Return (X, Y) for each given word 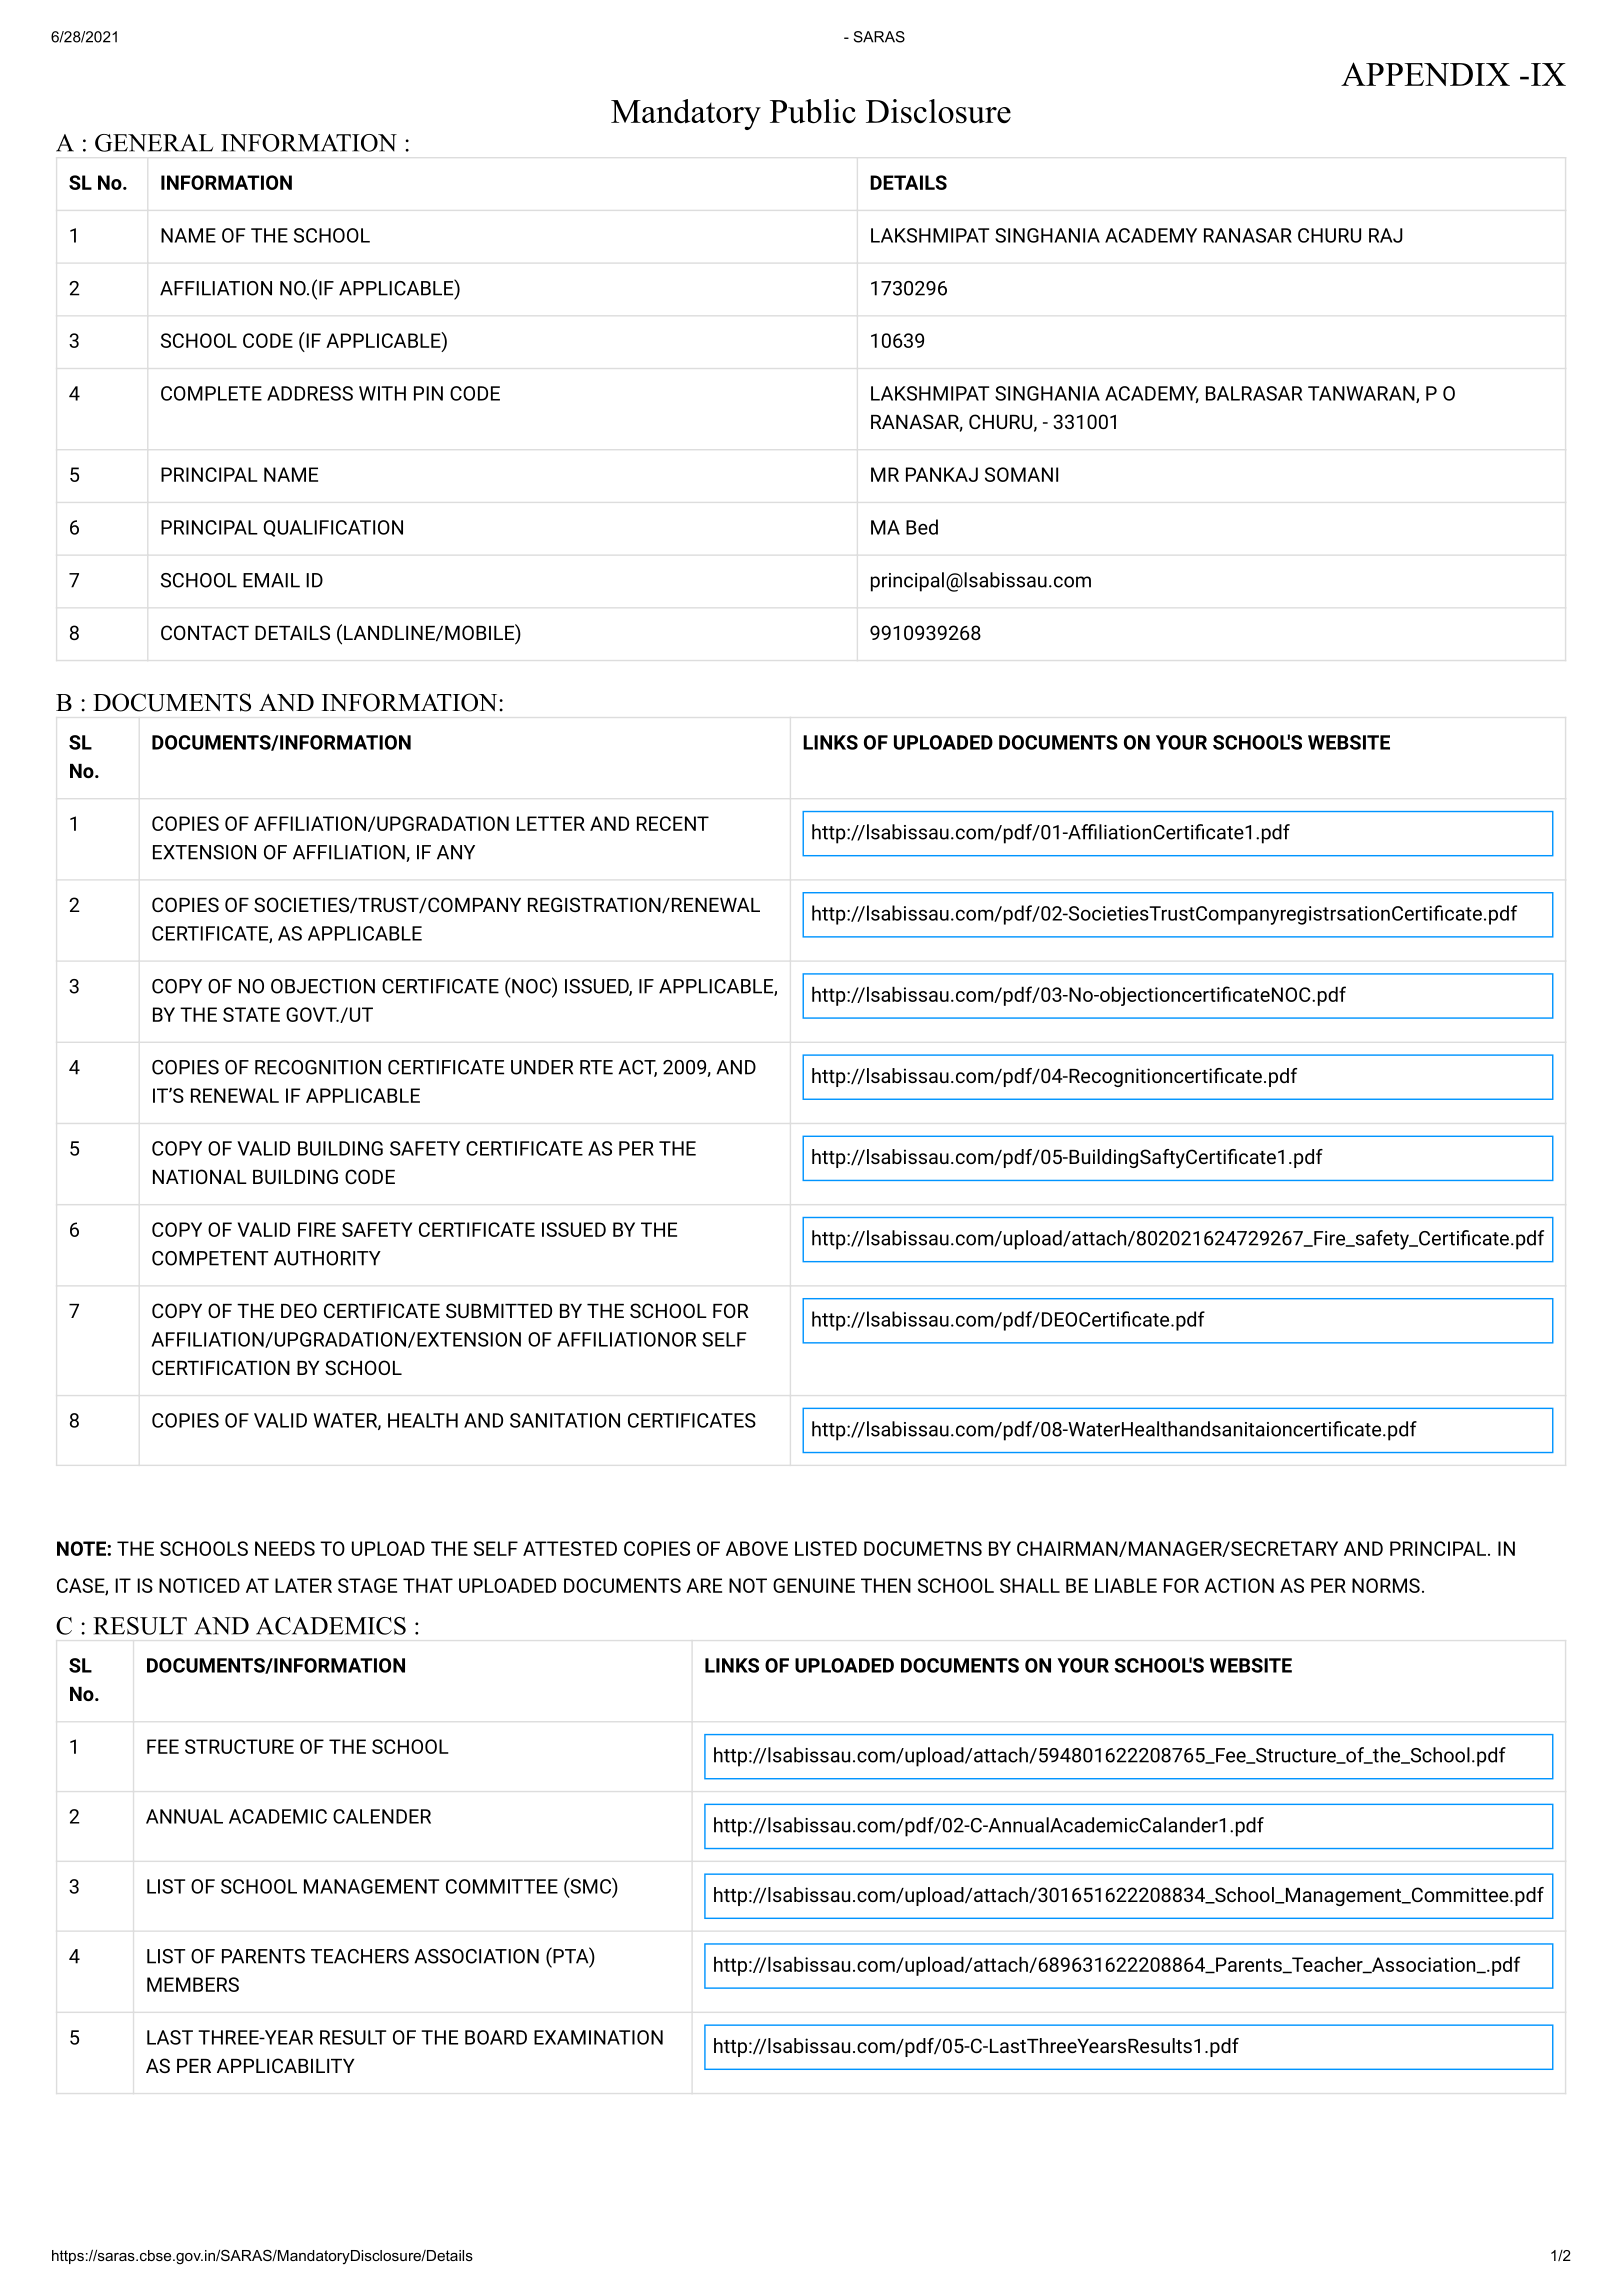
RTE (596, 1067)
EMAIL (271, 580)
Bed (922, 527)
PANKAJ (942, 474)
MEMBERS (193, 1984)
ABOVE (757, 1548)
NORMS (1386, 1585)
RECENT (673, 823)
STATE (251, 1014)
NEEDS (285, 1548)
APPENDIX (1425, 74)
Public (813, 111)
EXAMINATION (598, 2037)
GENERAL (154, 143)
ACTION (1239, 1585)
